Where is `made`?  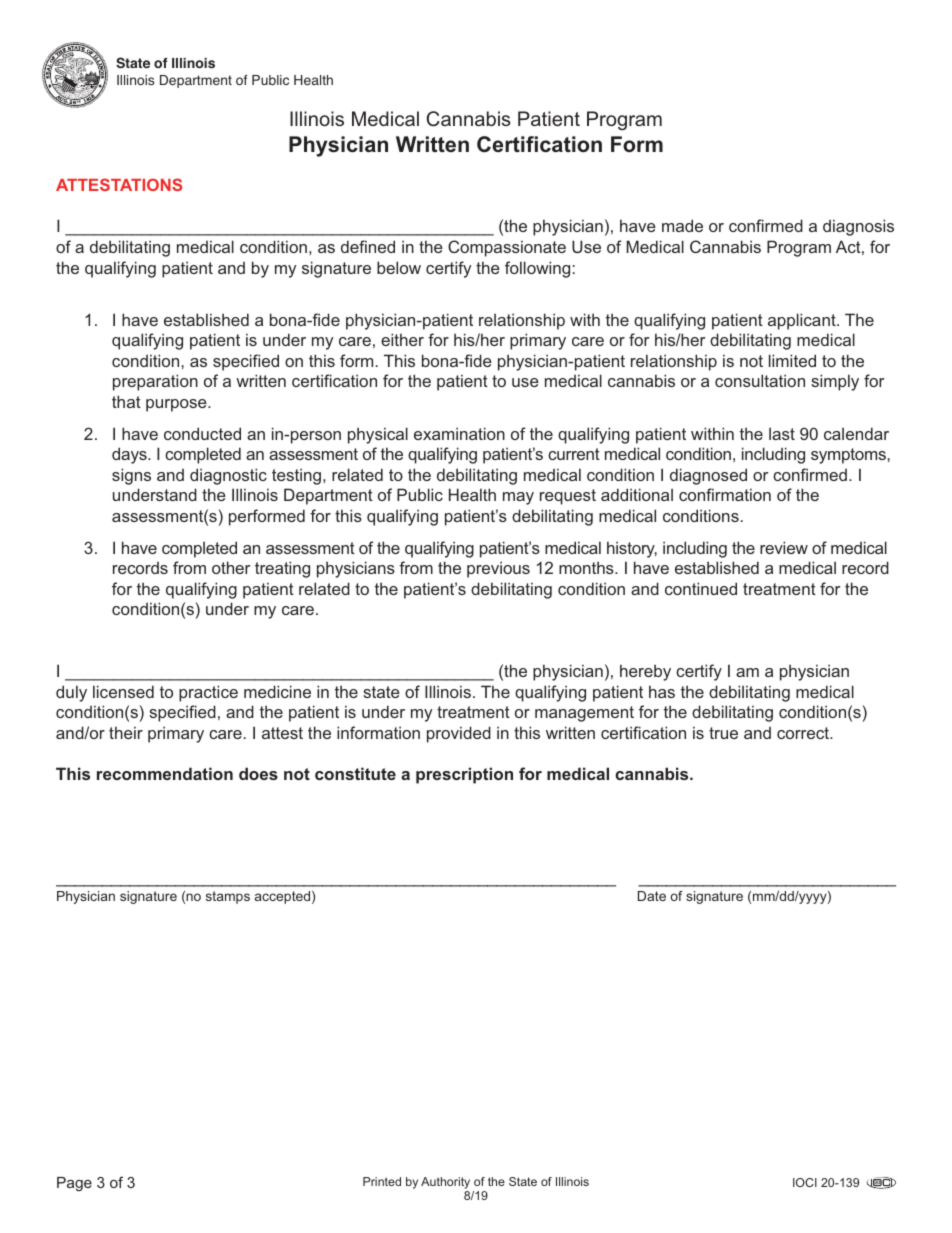 made is located at coordinates (682, 225).
